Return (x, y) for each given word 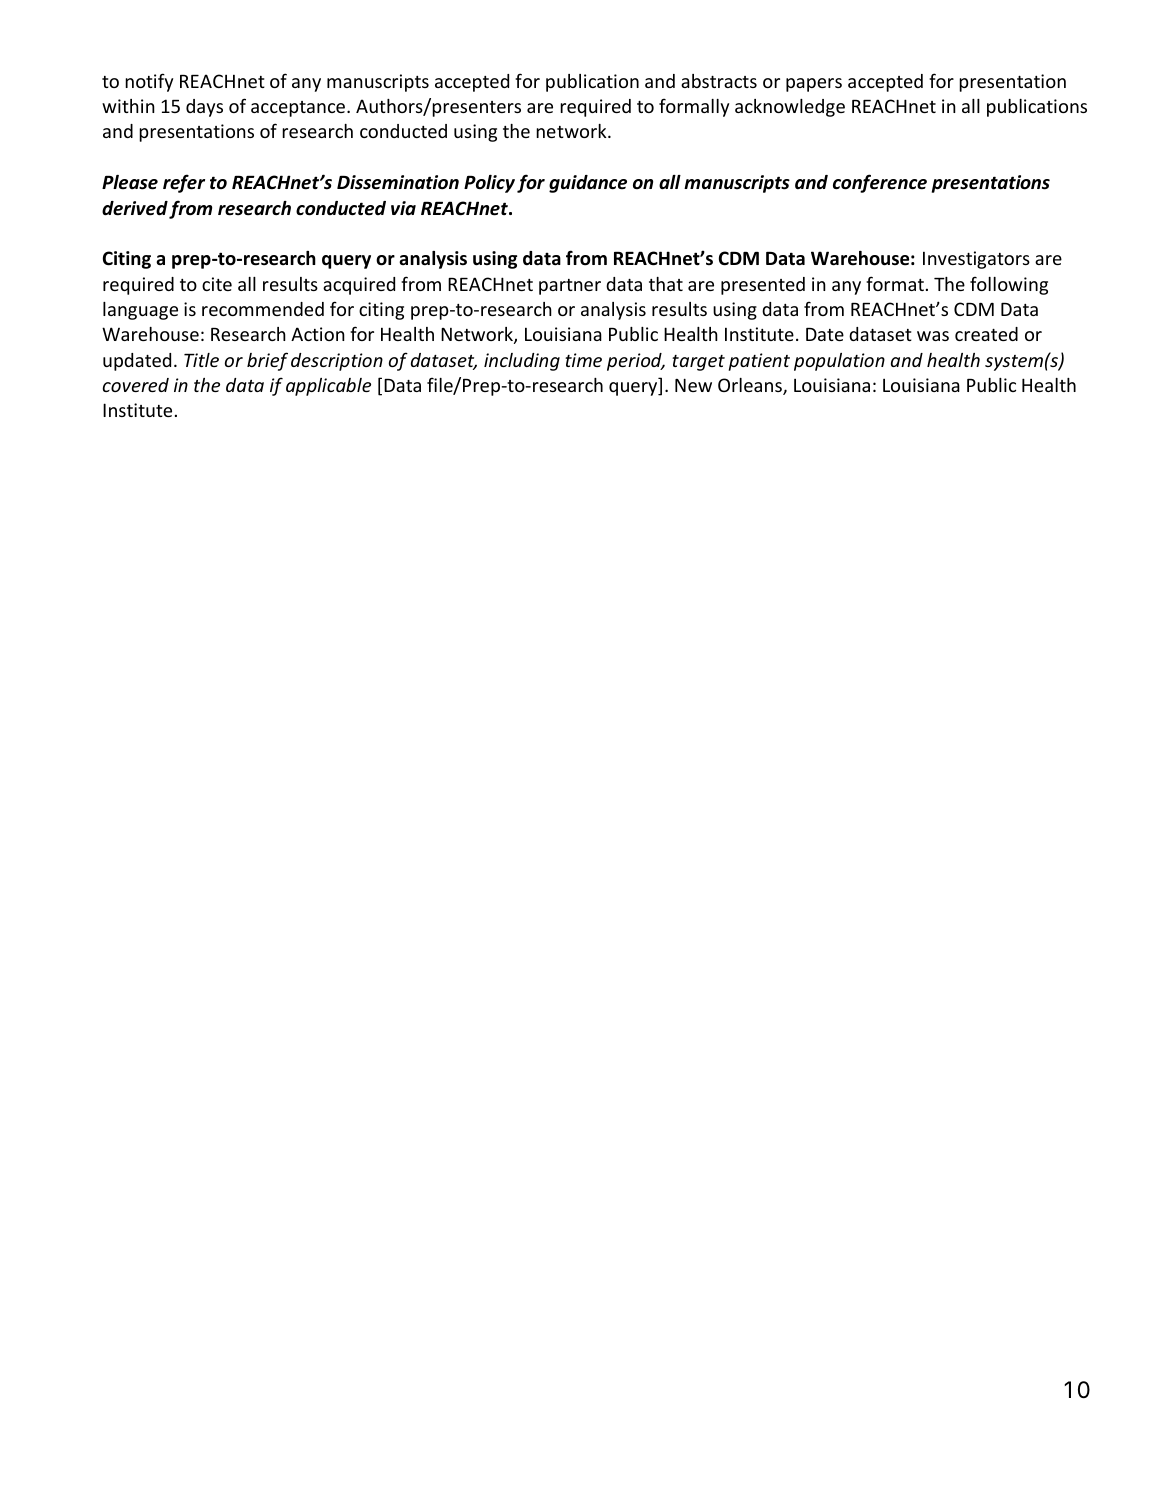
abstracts (719, 81)
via (403, 208)
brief (267, 361)
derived (135, 208)
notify (149, 82)
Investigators (976, 260)
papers (814, 85)
